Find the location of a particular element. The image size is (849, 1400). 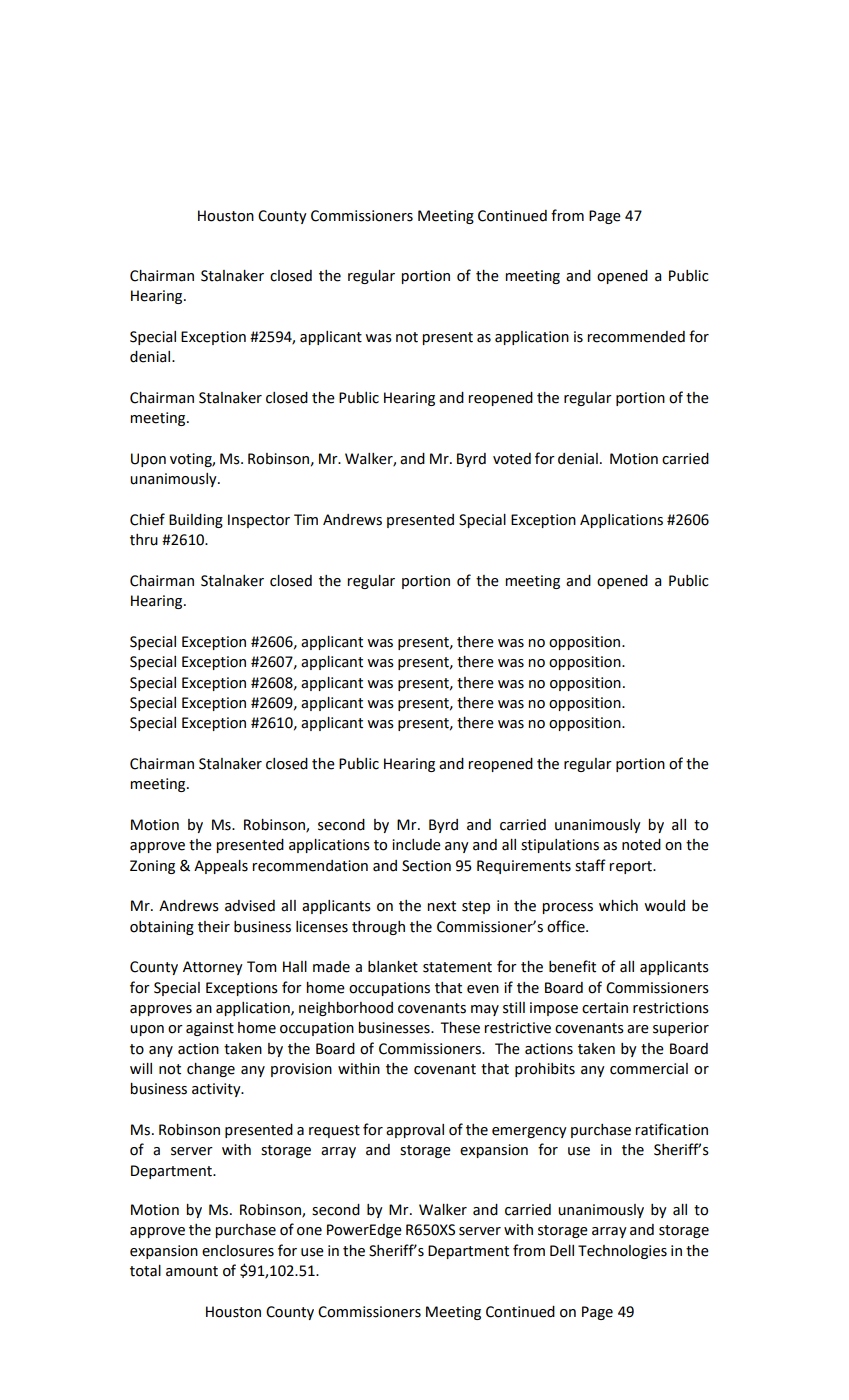

enclosures is located at coordinates (238, 1251).
